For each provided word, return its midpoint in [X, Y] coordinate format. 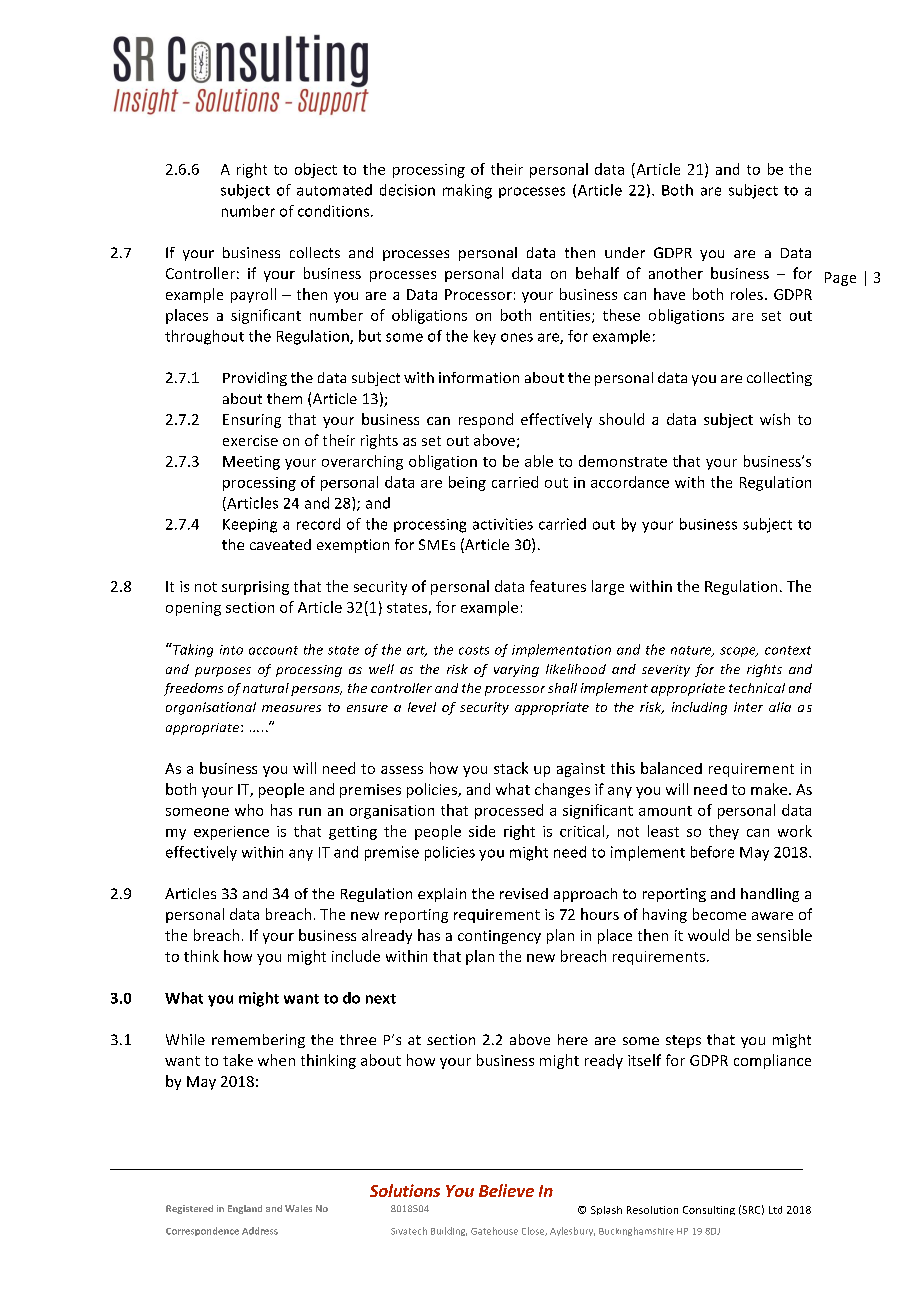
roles [747, 294]
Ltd [775, 1210]
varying [516, 671]
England [245, 1209]
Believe [506, 1190]
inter [748, 707]
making [467, 191]
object [316, 170]
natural [266, 688]
